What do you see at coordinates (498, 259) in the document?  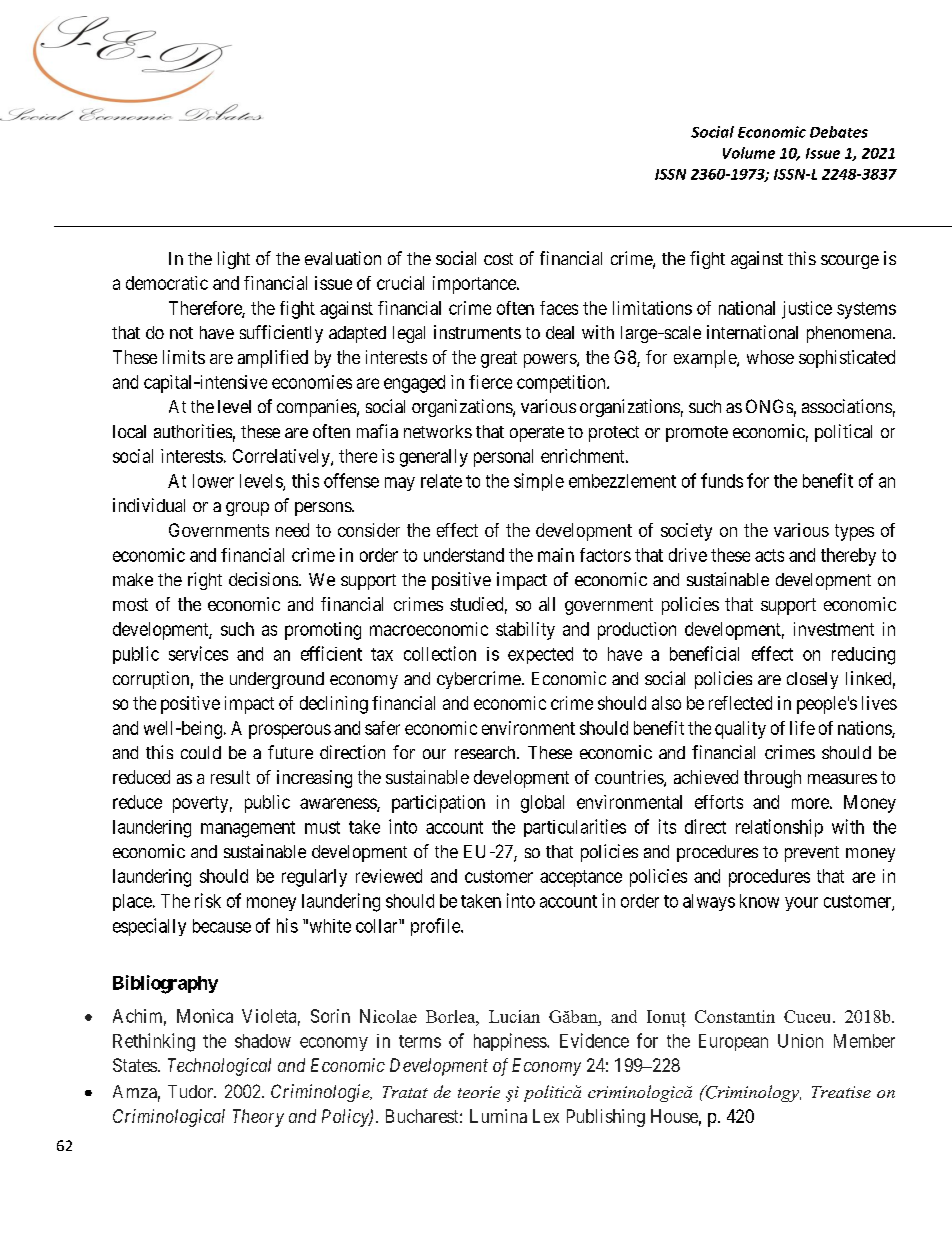 I see `cost` at bounding box center [498, 259].
